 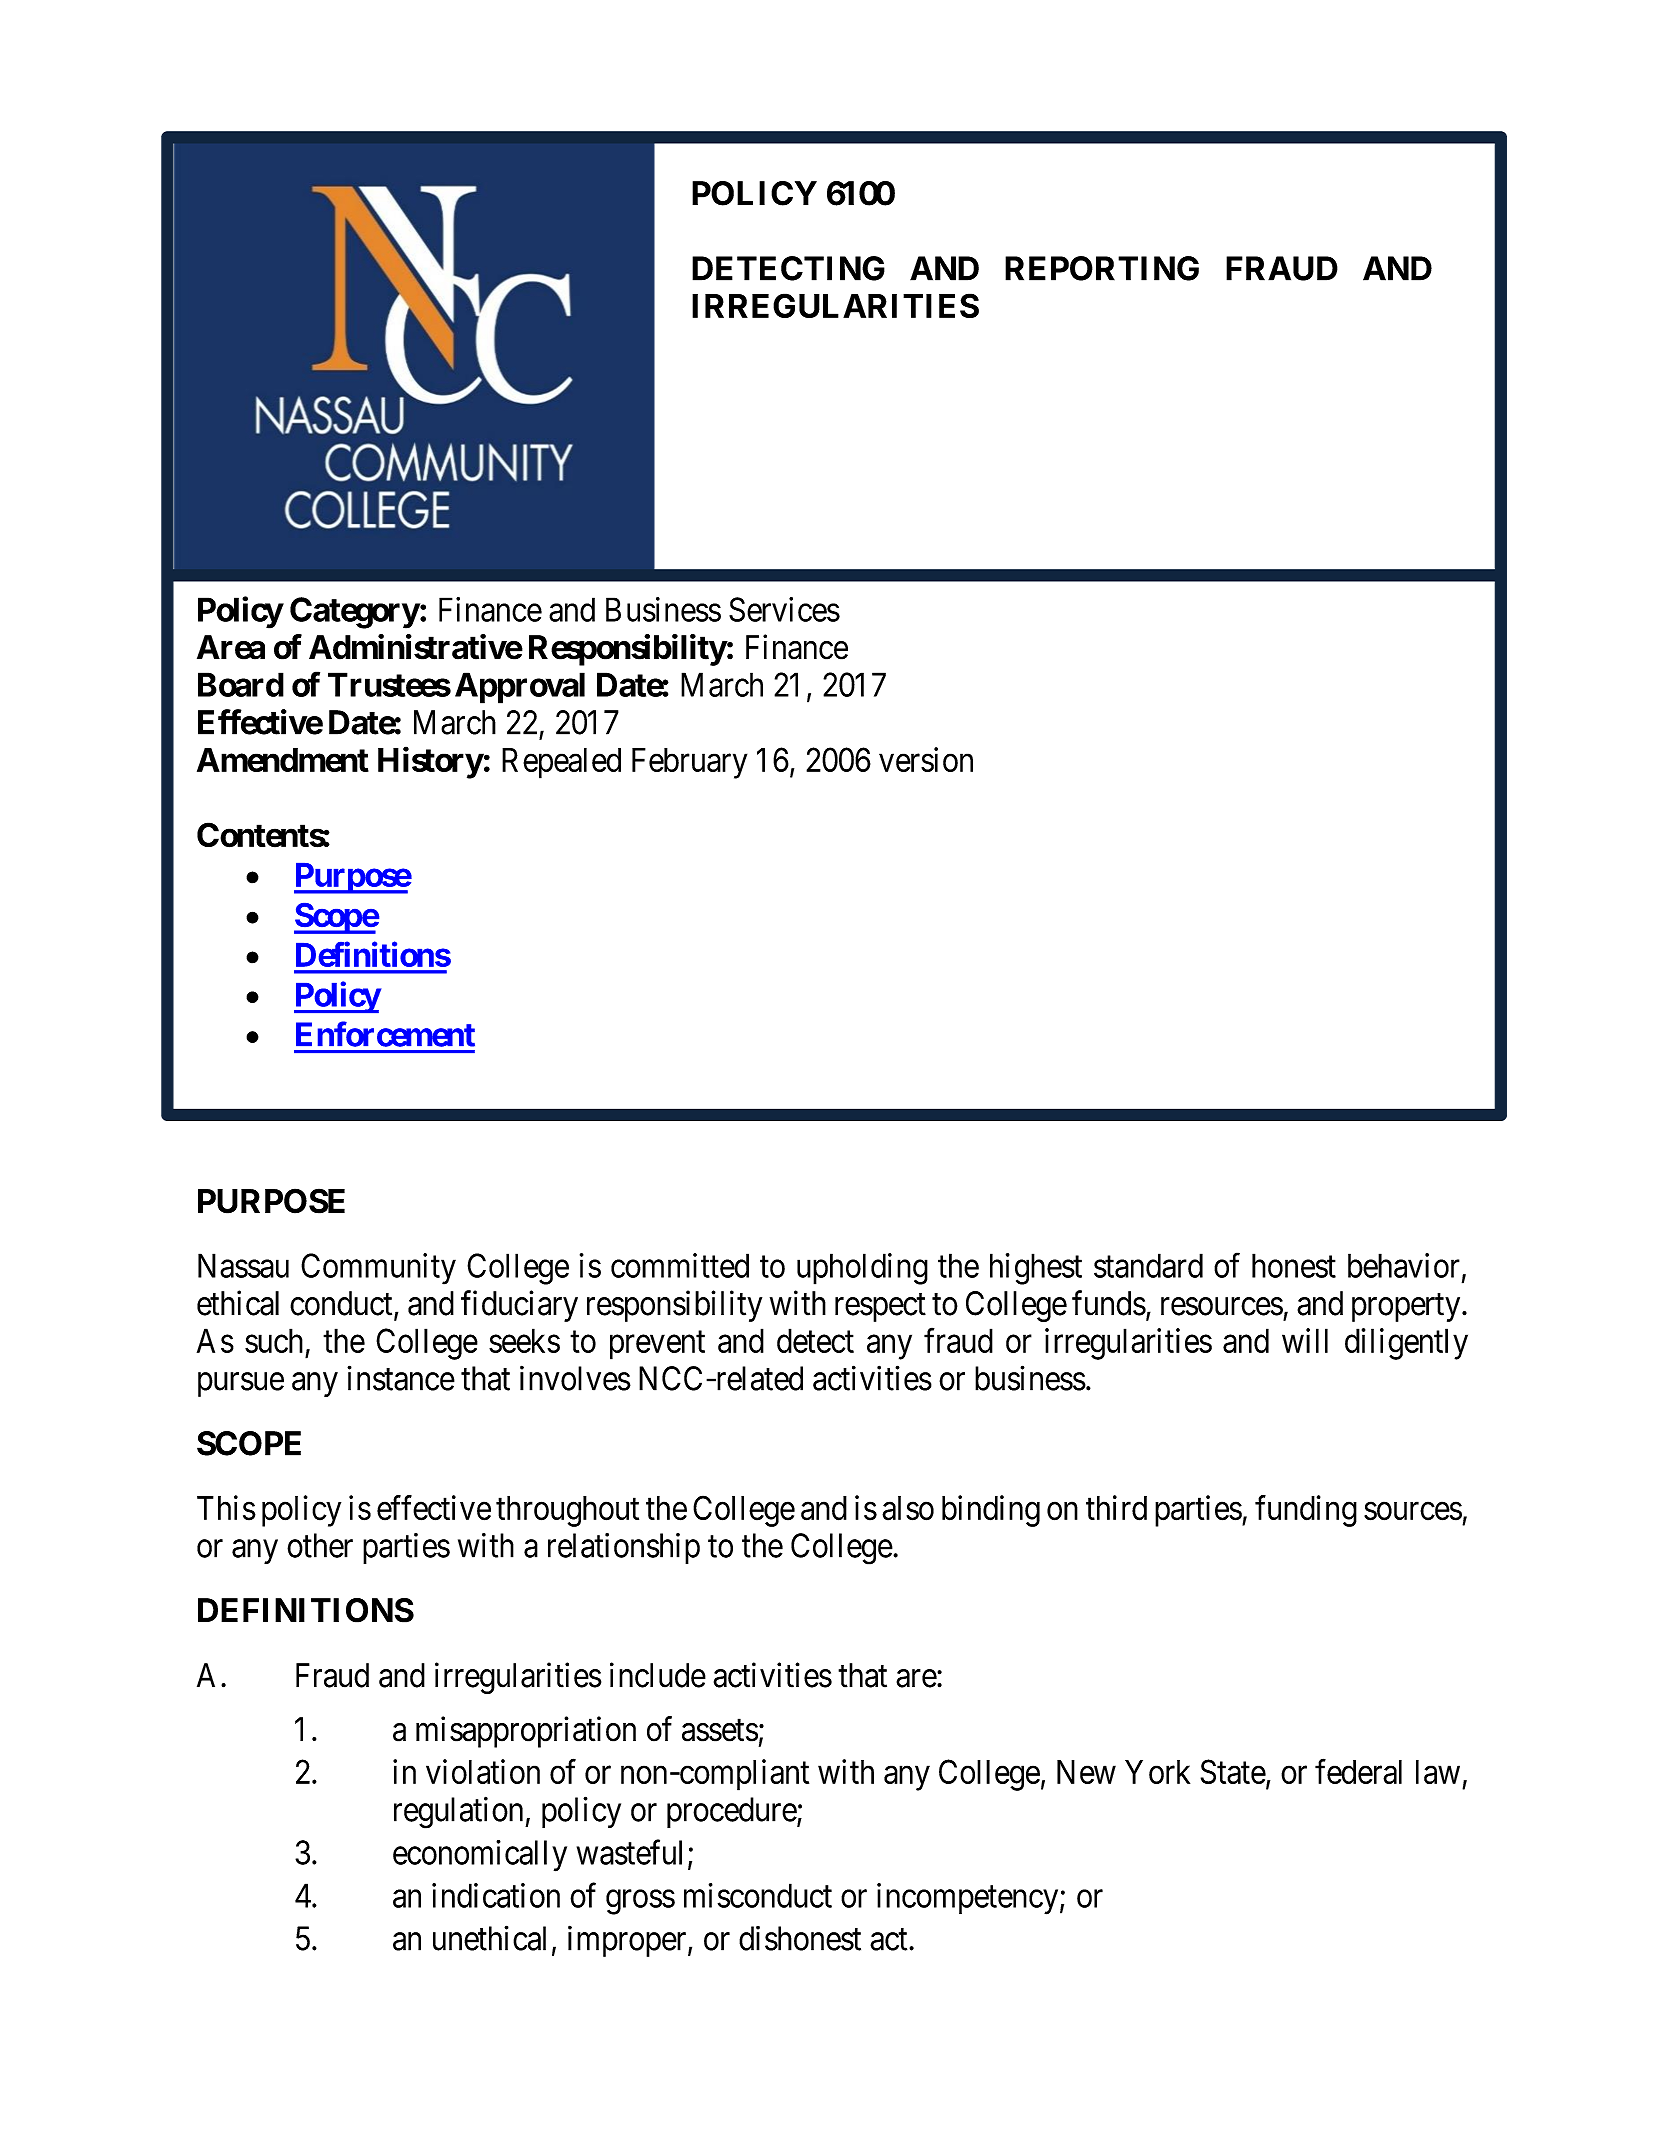 What do you see at coordinates (561, 763) in the screenshot?
I see `Repealed` at bounding box center [561, 763].
